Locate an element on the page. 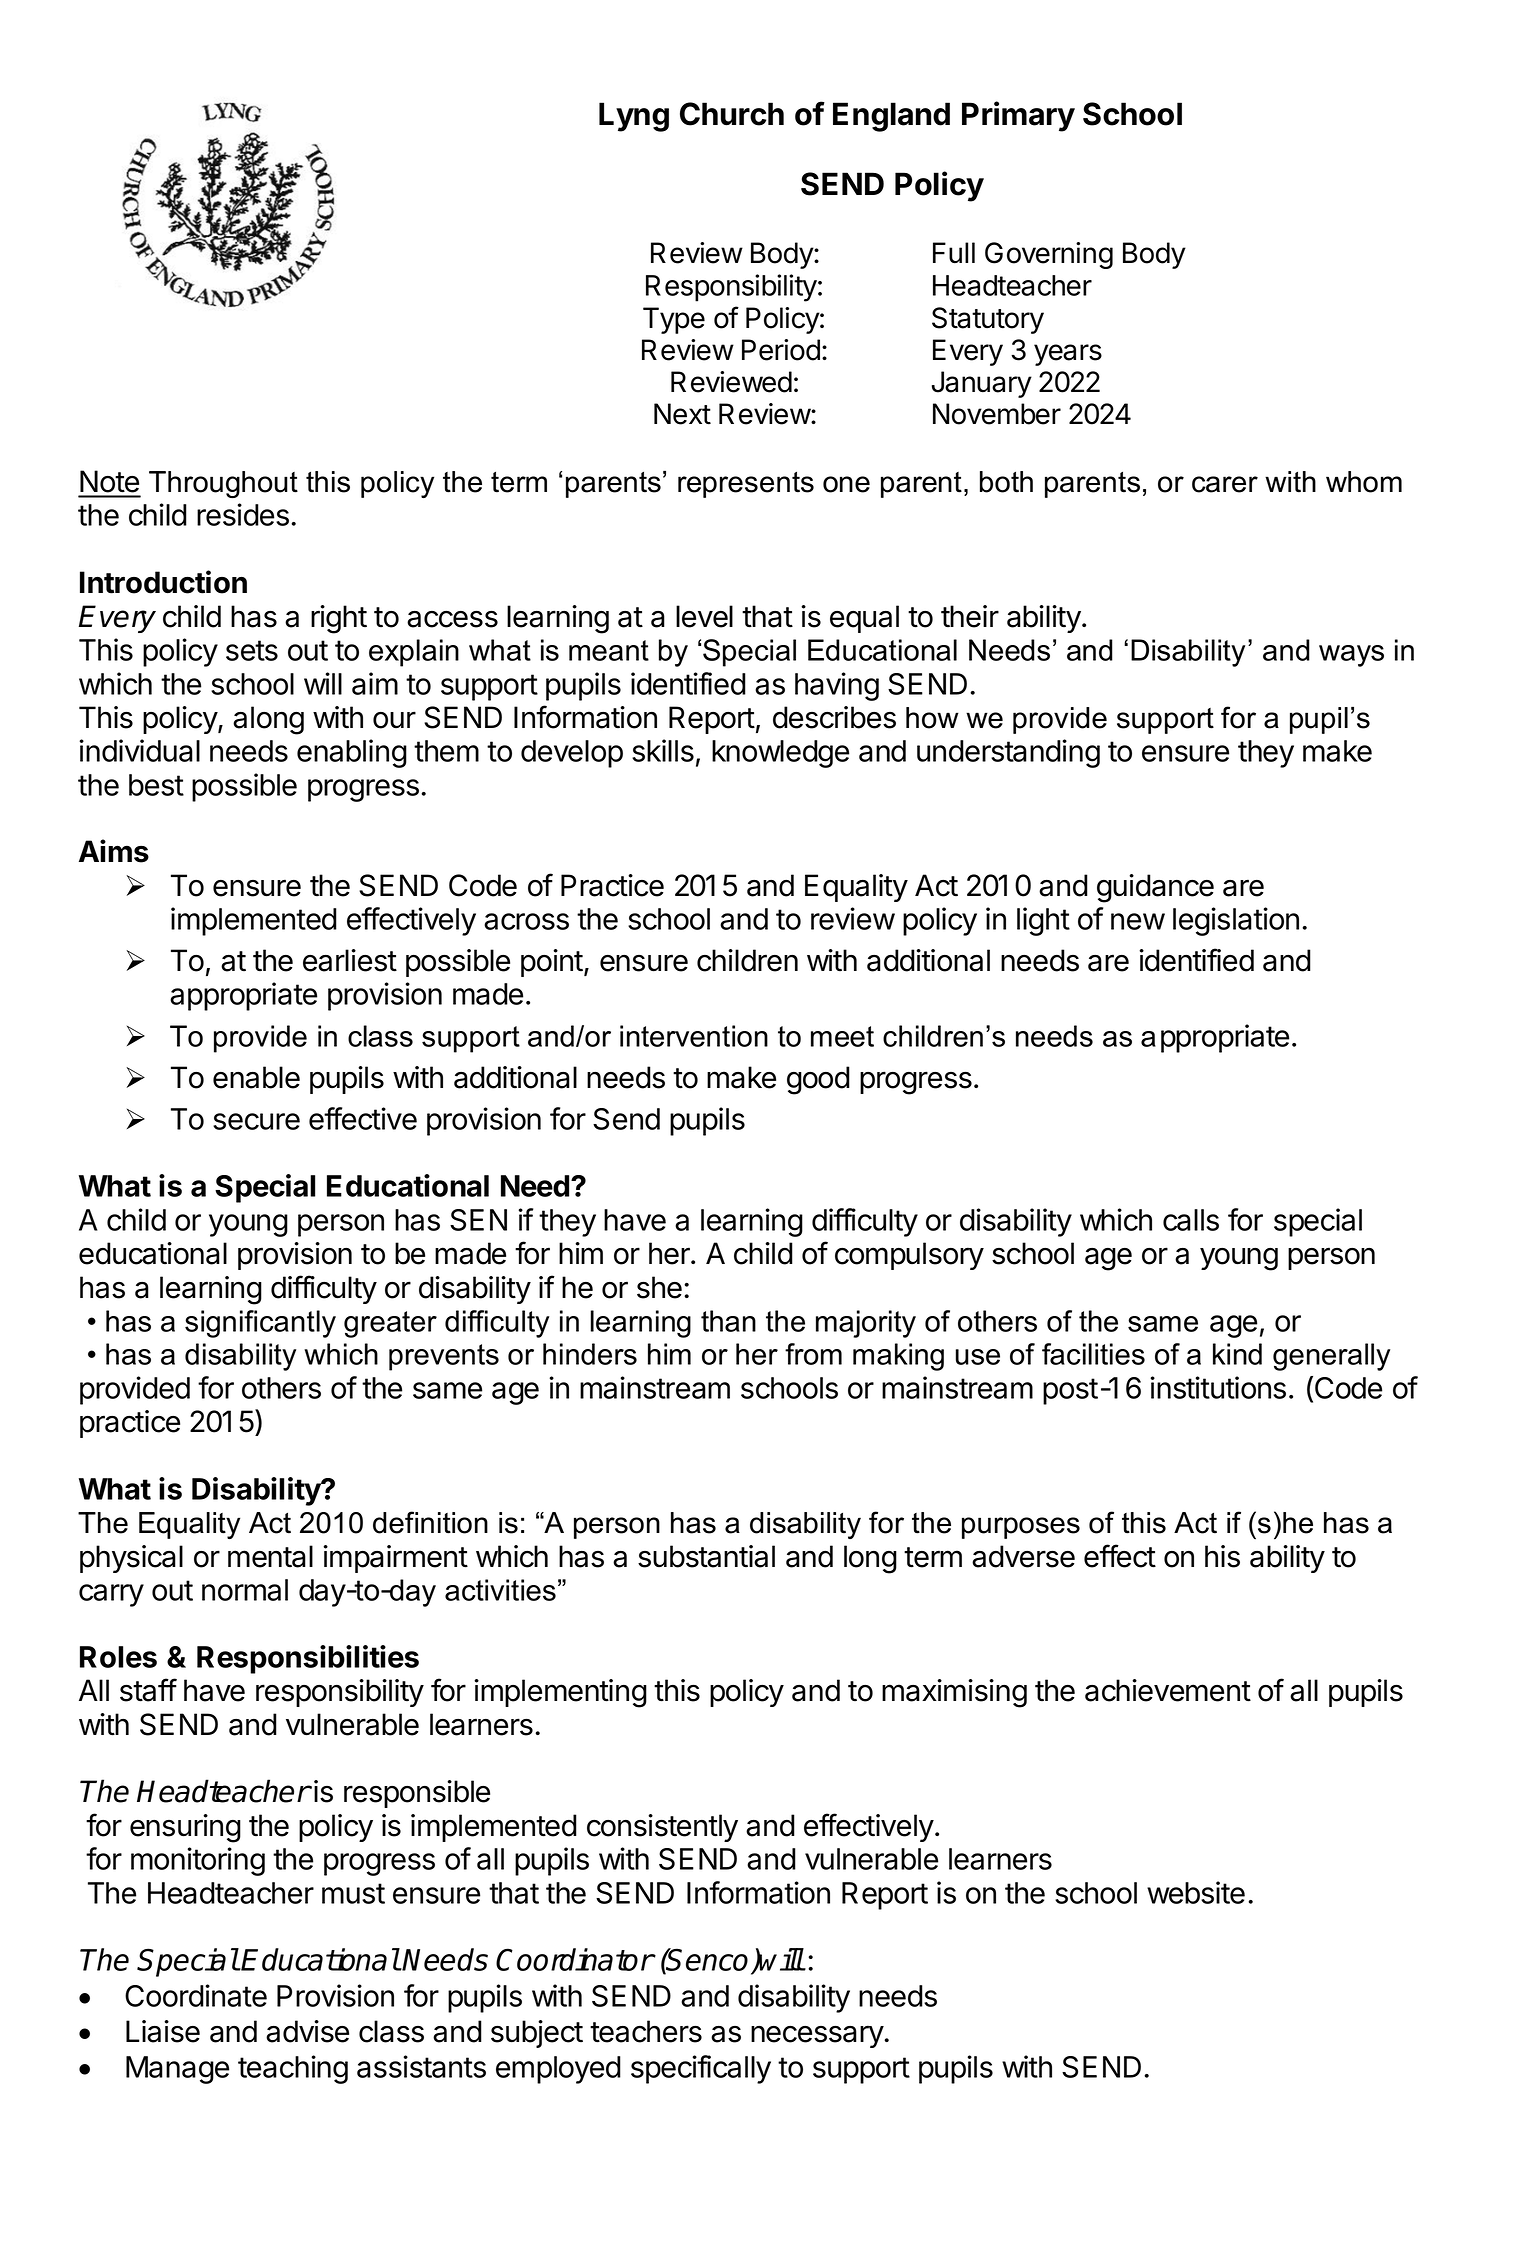 The width and height of the page is (1514, 2268). good is located at coordinates (818, 1080).
